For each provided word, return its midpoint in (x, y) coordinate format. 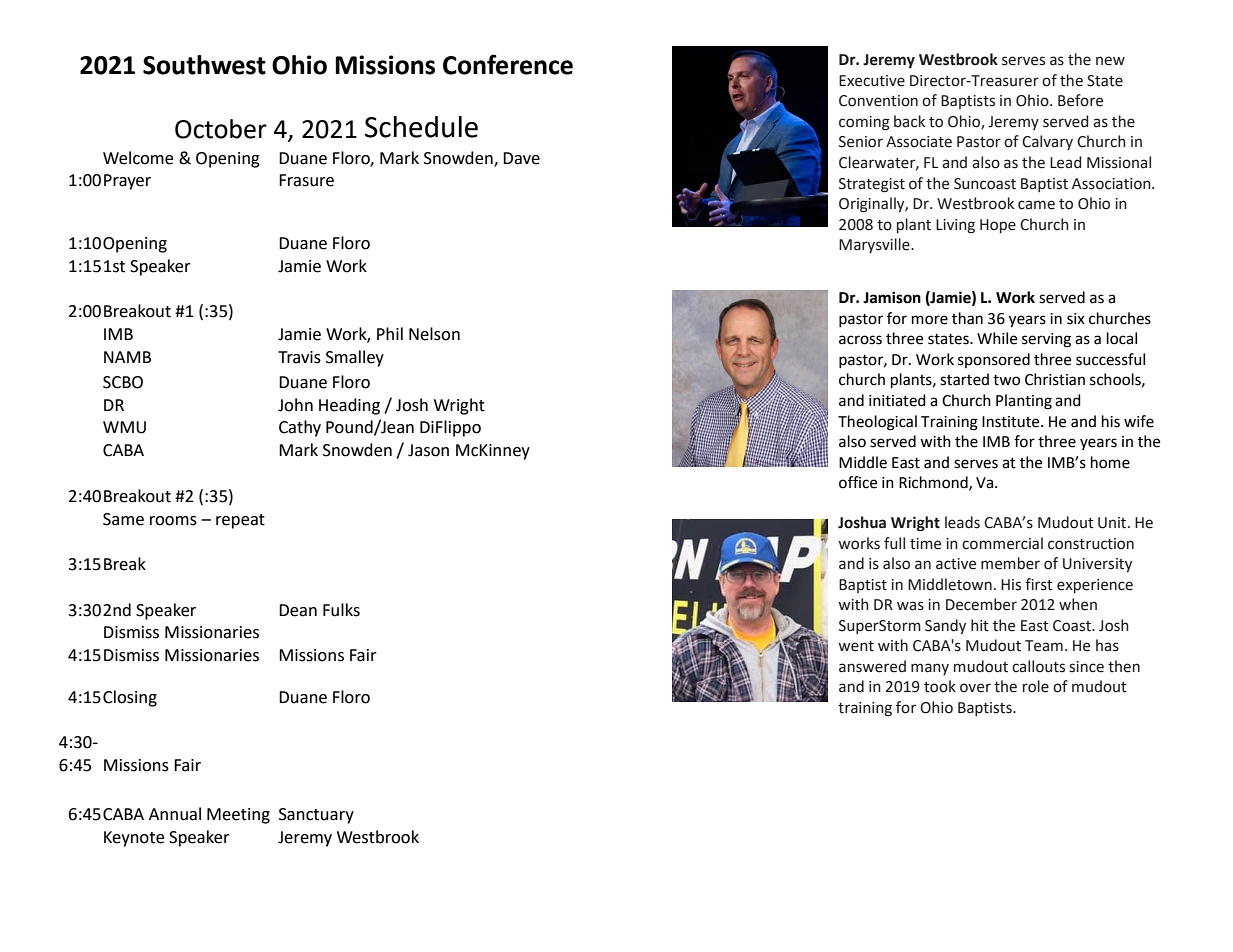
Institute (1012, 422)
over (975, 688)
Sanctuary (316, 816)
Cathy (300, 428)
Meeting (238, 816)
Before (1080, 100)
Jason (428, 450)
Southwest (204, 65)
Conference (508, 64)
